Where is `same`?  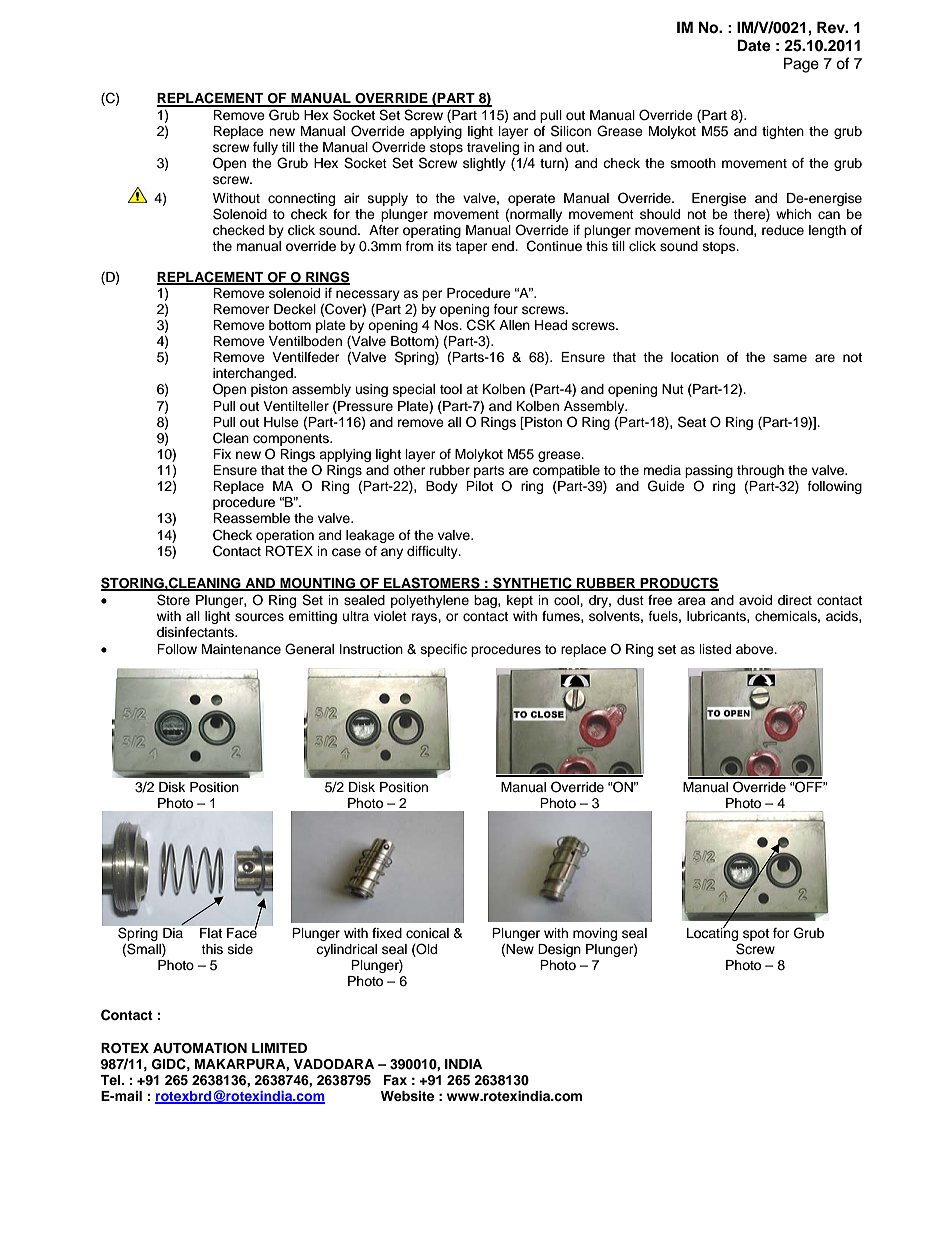 same is located at coordinates (790, 358).
